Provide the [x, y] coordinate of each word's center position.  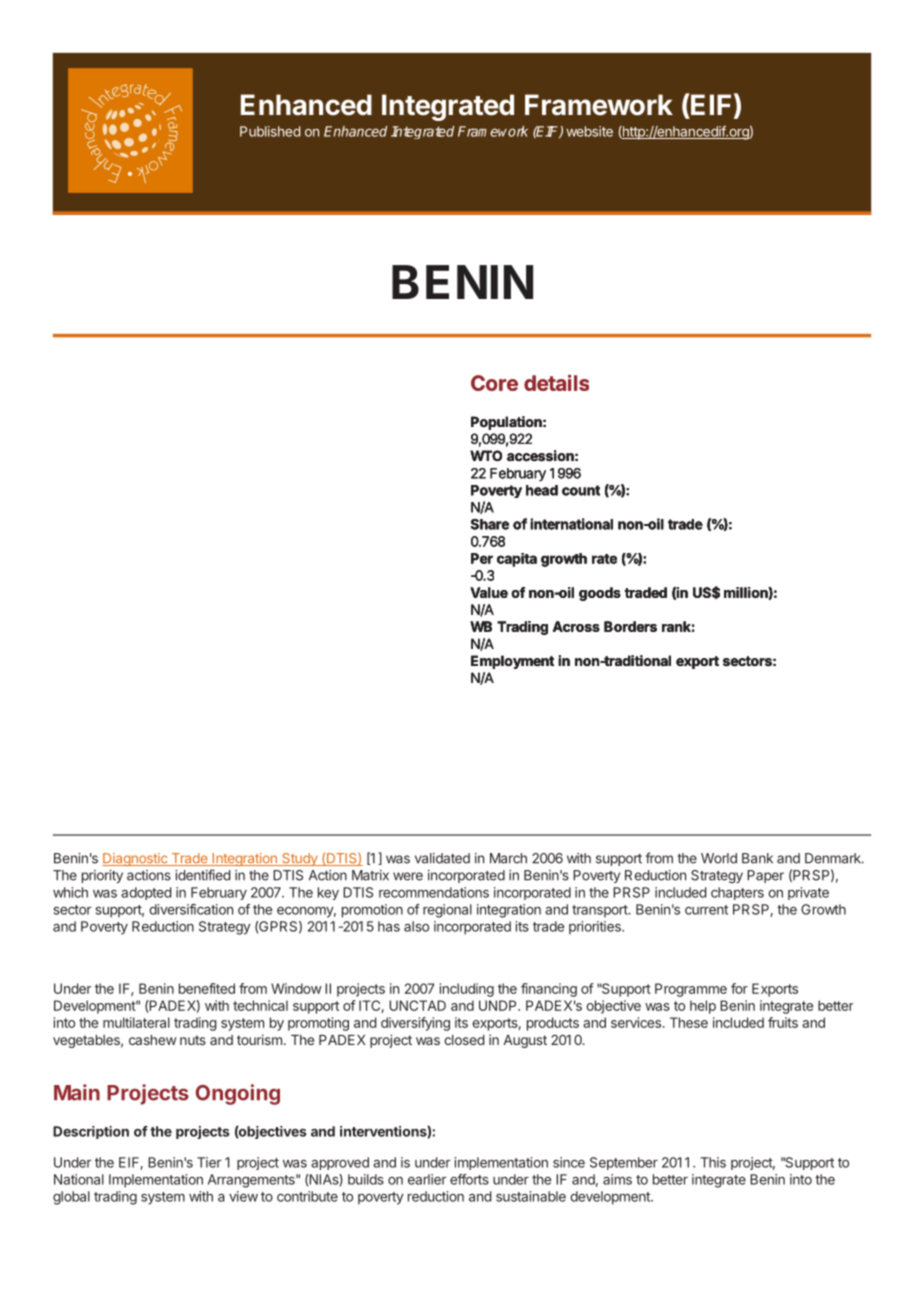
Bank [757, 858]
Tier [209, 1162]
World [719, 858]
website [589, 131]
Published [270, 131]
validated [442, 858]
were [408, 876]
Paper [765, 876]
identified [202, 875]
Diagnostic [136, 859]
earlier [427, 1179]
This [713, 1162]
